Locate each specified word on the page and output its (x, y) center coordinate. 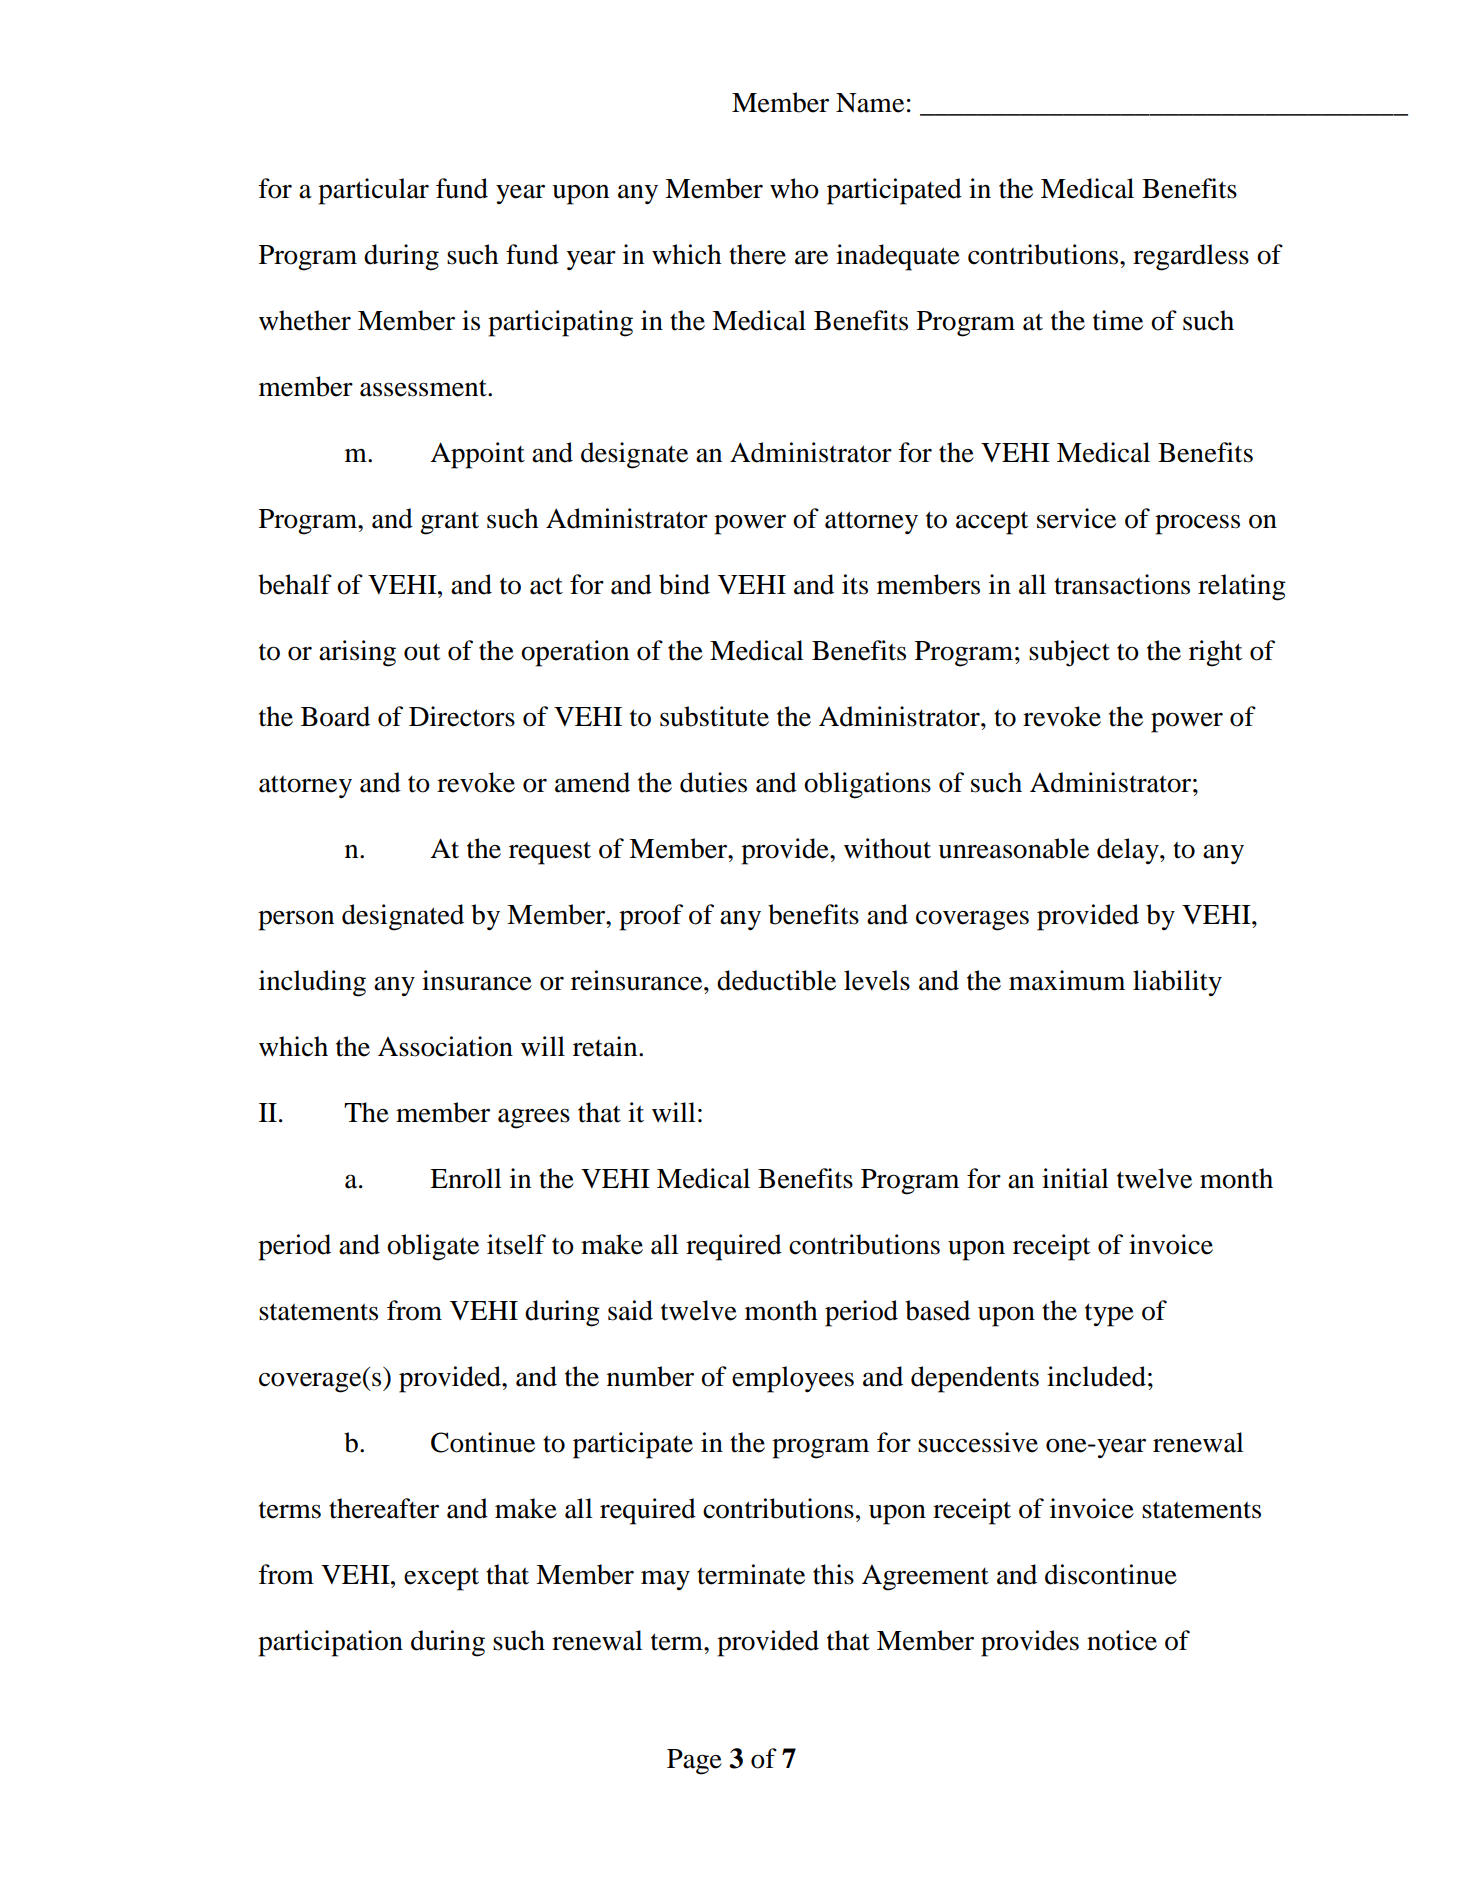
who (794, 188)
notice (1122, 1640)
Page (694, 1762)
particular (373, 191)
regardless (1191, 257)
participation (330, 1643)
